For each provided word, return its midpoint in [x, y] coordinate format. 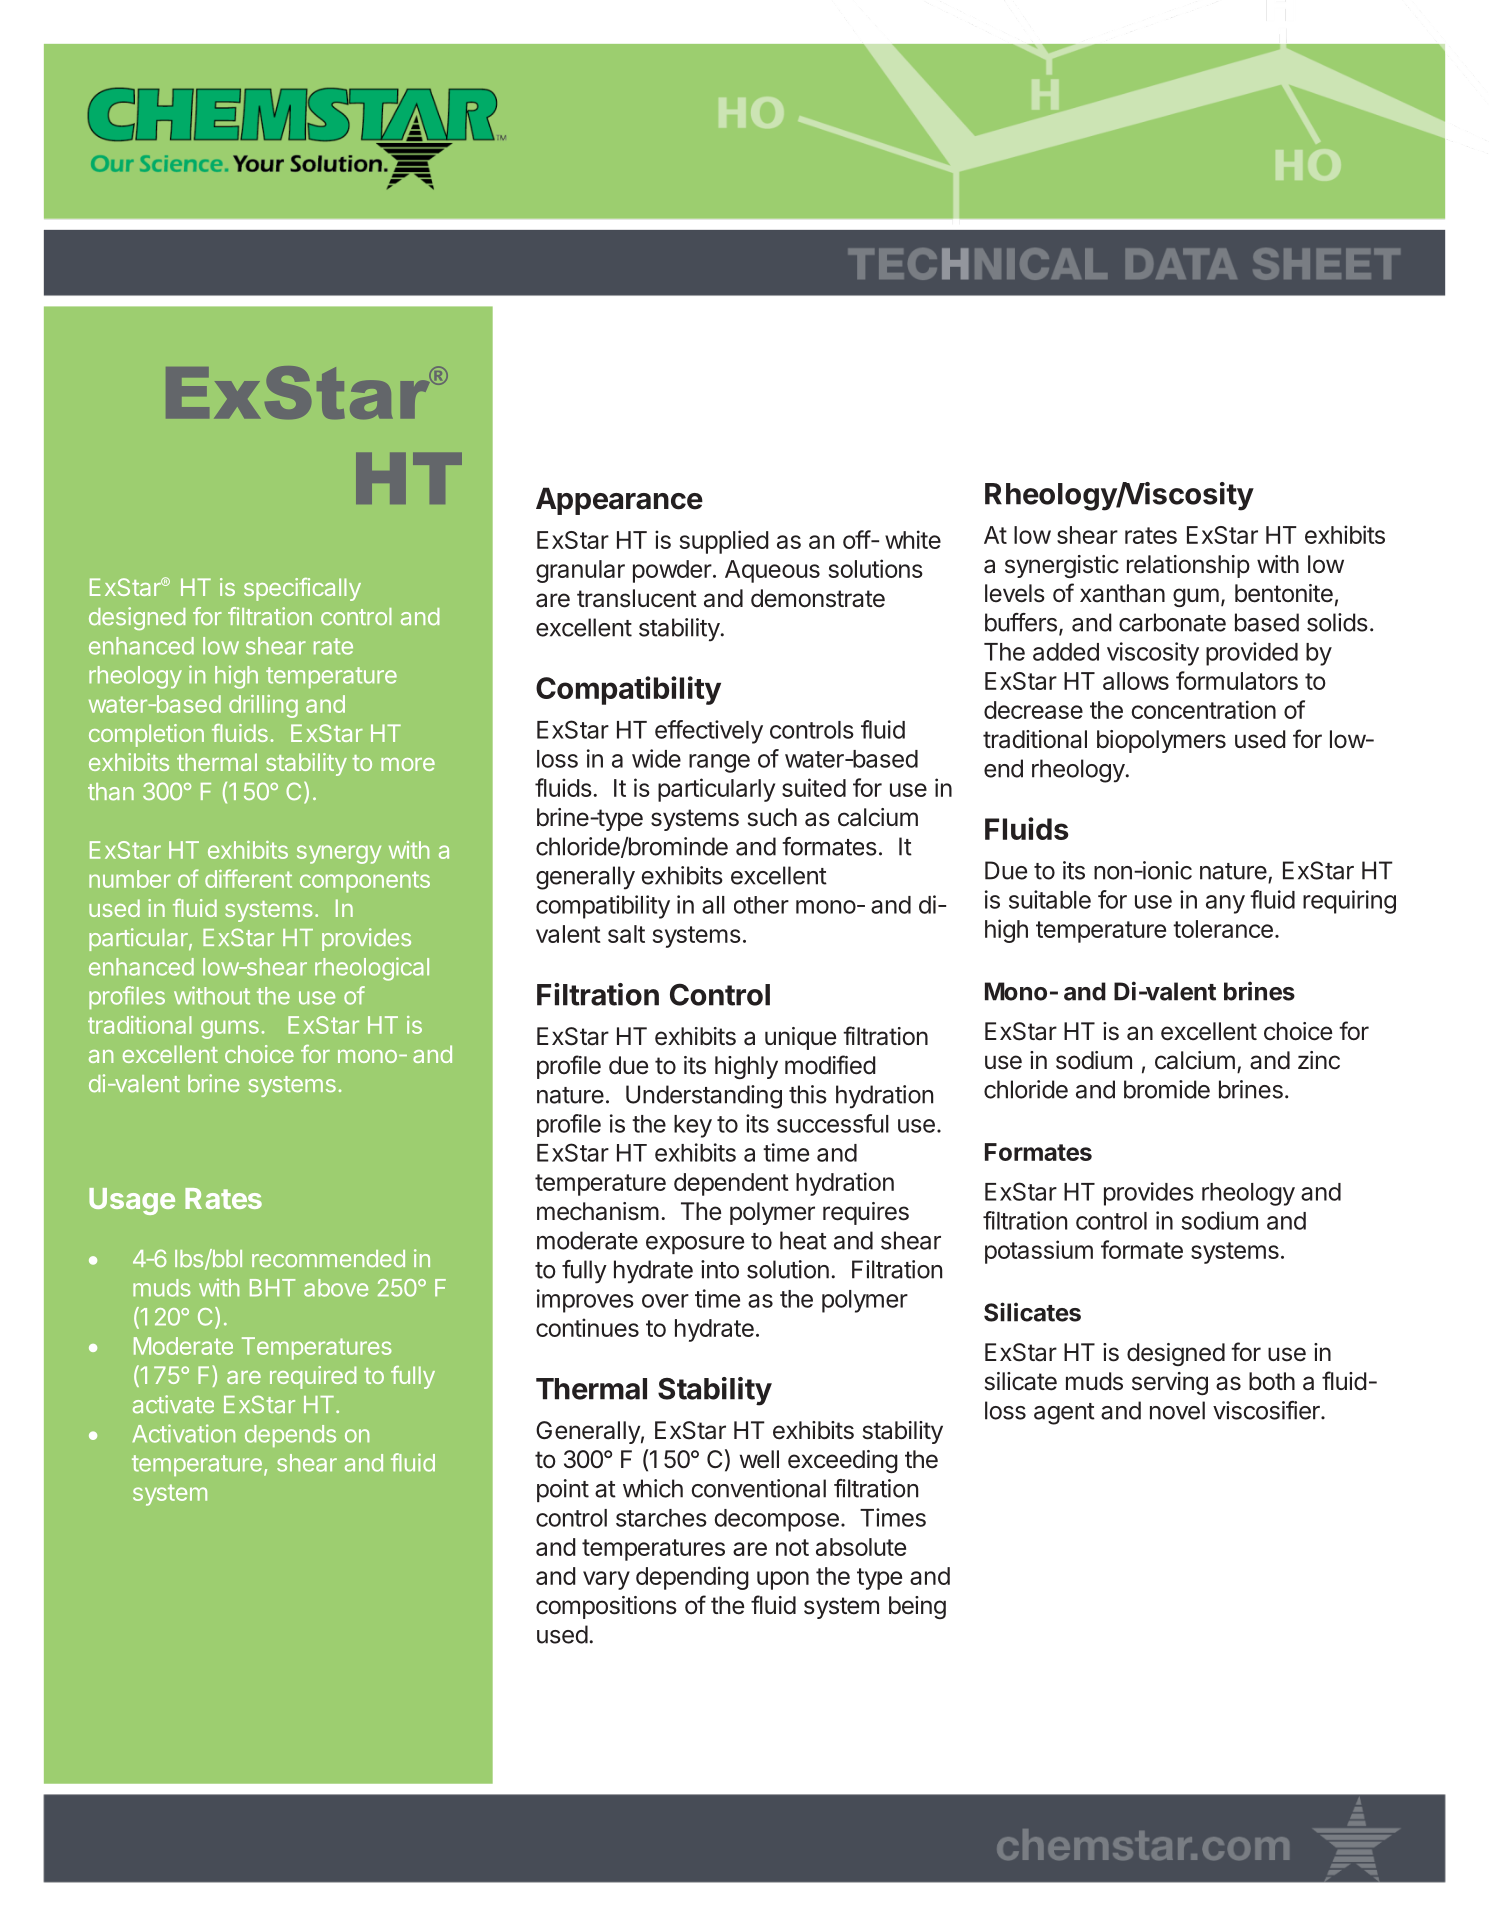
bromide [1167, 1089]
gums [230, 1029]
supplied [724, 542]
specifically [302, 589]
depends [290, 1436]
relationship [1188, 566]
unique [800, 1038]
